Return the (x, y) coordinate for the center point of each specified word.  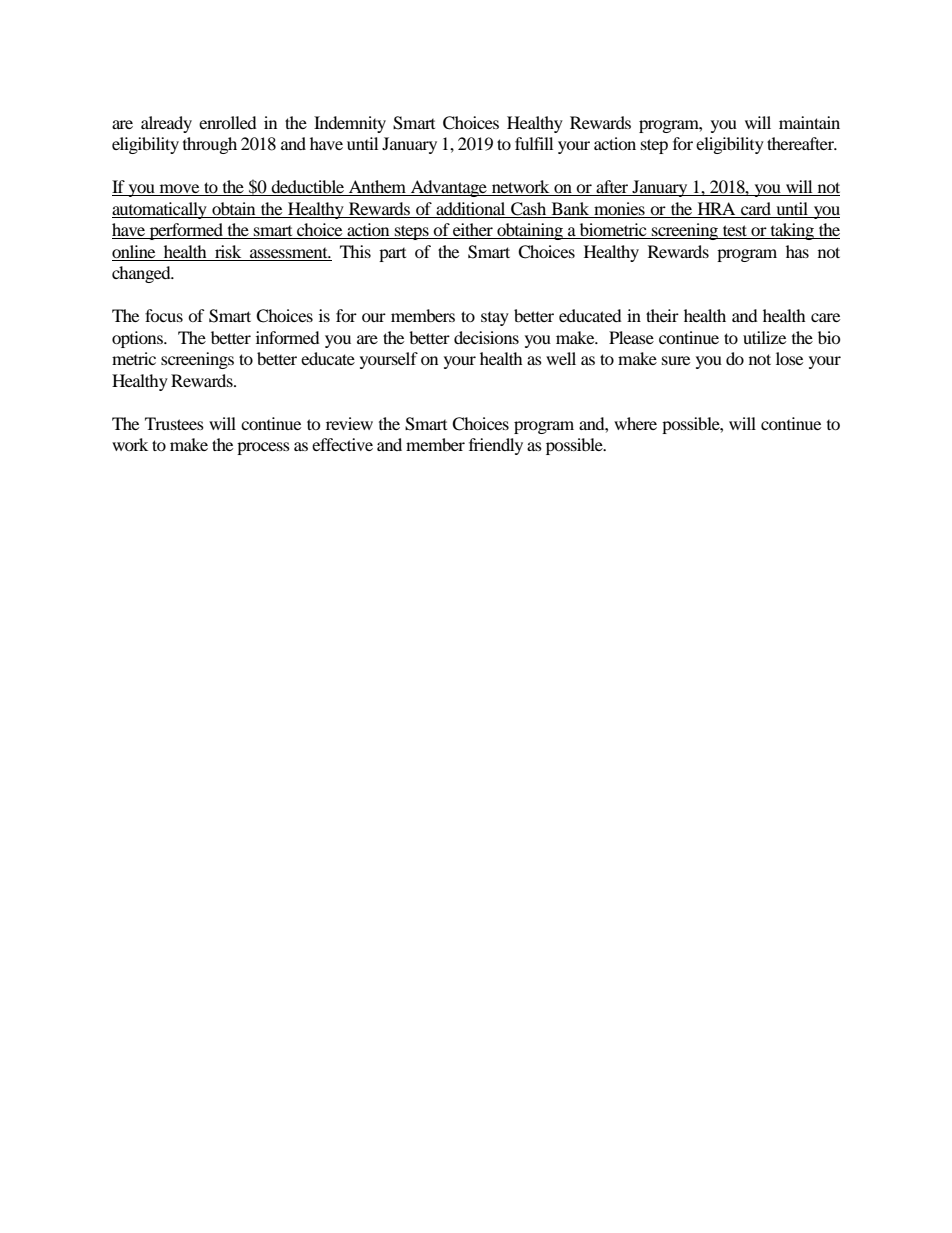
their (662, 315)
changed (142, 274)
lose (789, 358)
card (756, 208)
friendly (496, 446)
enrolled (228, 122)
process (263, 448)
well (561, 358)
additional (470, 208)
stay (495, 319)
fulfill (534, 143)
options (138, 339)
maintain (809, 122)
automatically (160, 210)
